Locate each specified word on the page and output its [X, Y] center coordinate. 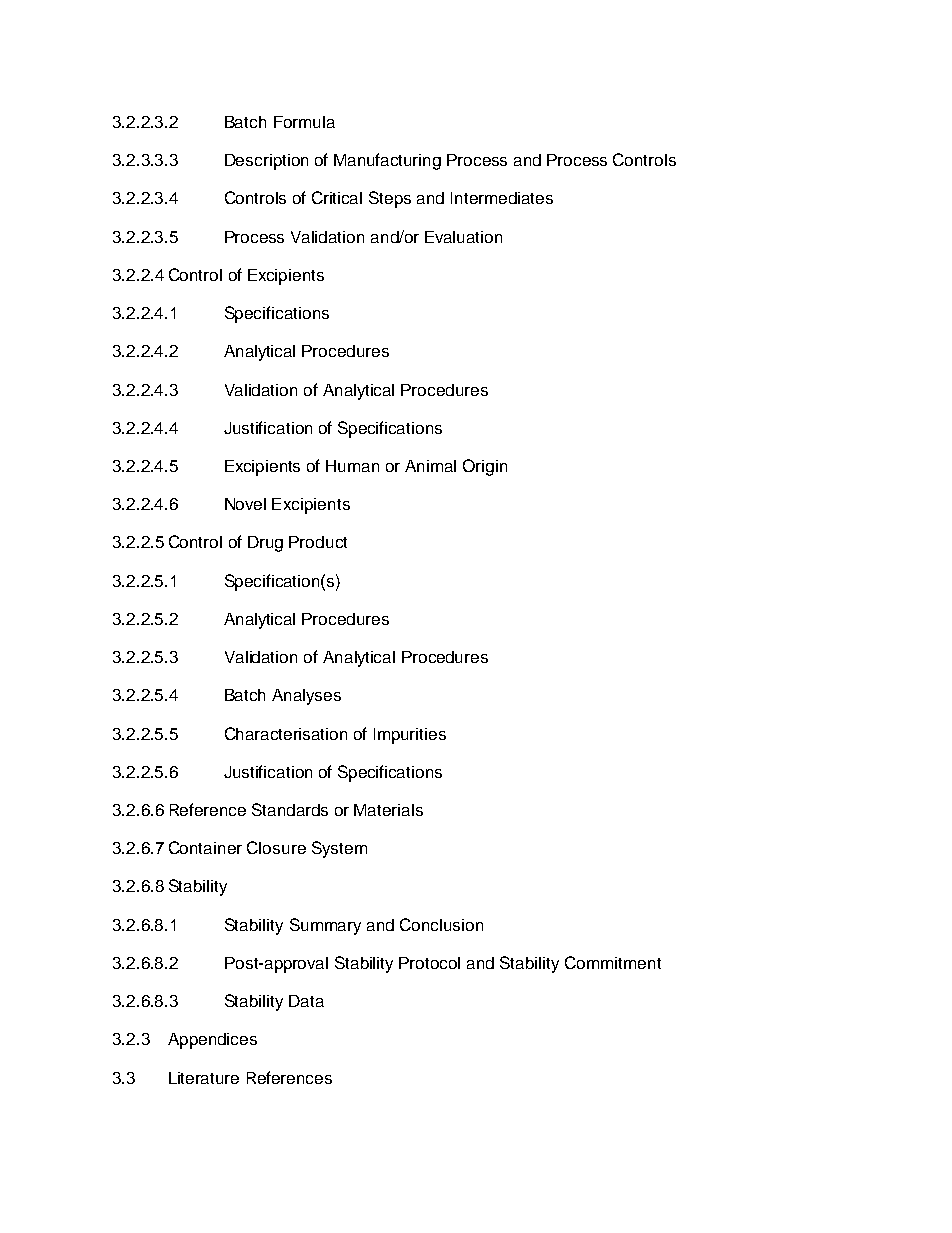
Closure [276, 847]
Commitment [613, 962]
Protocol [429, 963]
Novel [245, 504]
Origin [485, 467]
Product [318, 542]
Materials [388, 810]
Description [266, 162]
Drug [265, 544]
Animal [430, 466]
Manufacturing [387, 161]
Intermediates [502, 198]
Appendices [212, 1041]
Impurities [410, 736]
